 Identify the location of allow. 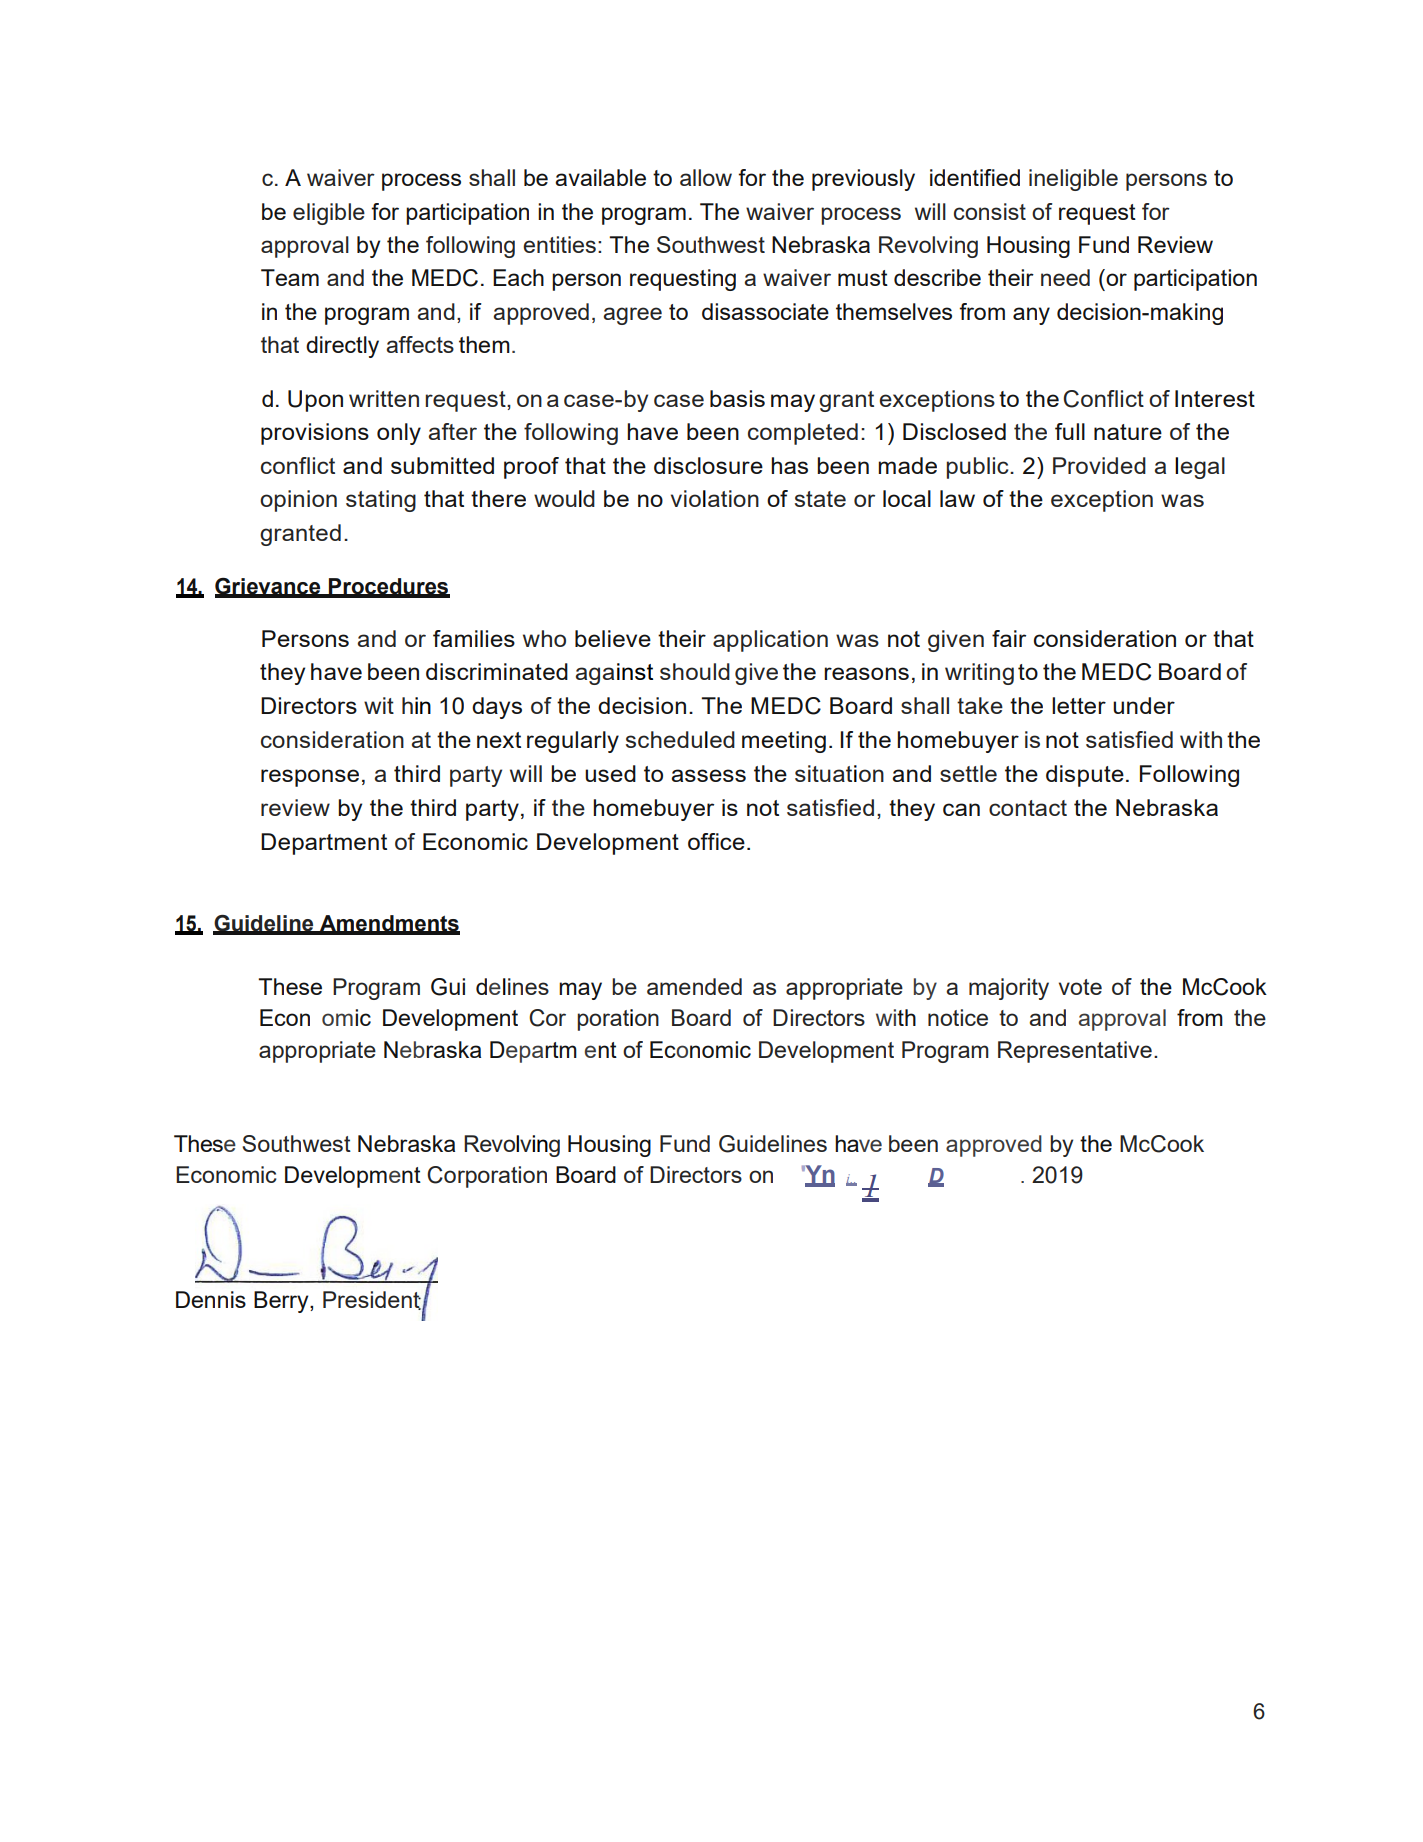
(706, 177).
